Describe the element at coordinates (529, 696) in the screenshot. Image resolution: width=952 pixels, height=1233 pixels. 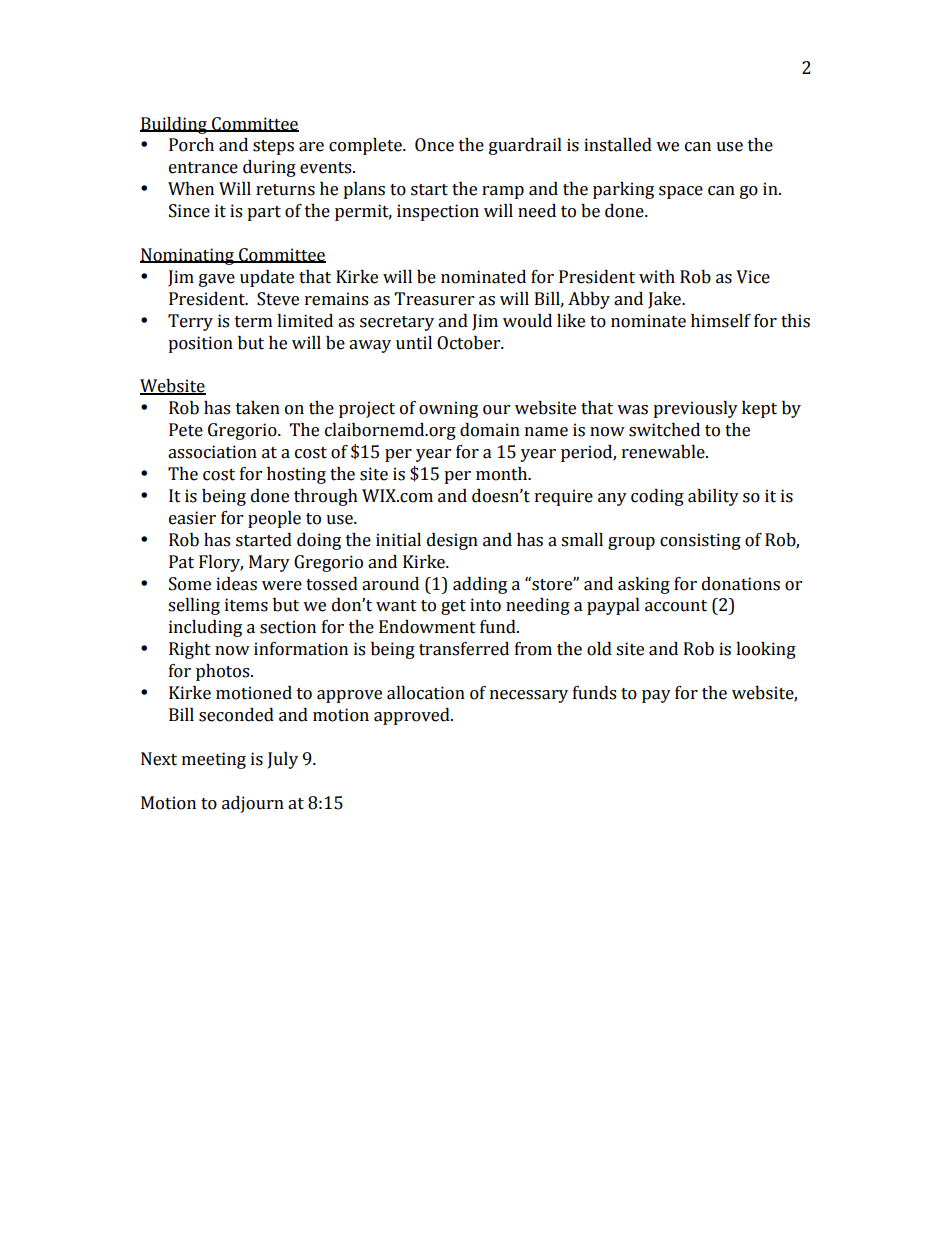
I see `necessary` at that location.
